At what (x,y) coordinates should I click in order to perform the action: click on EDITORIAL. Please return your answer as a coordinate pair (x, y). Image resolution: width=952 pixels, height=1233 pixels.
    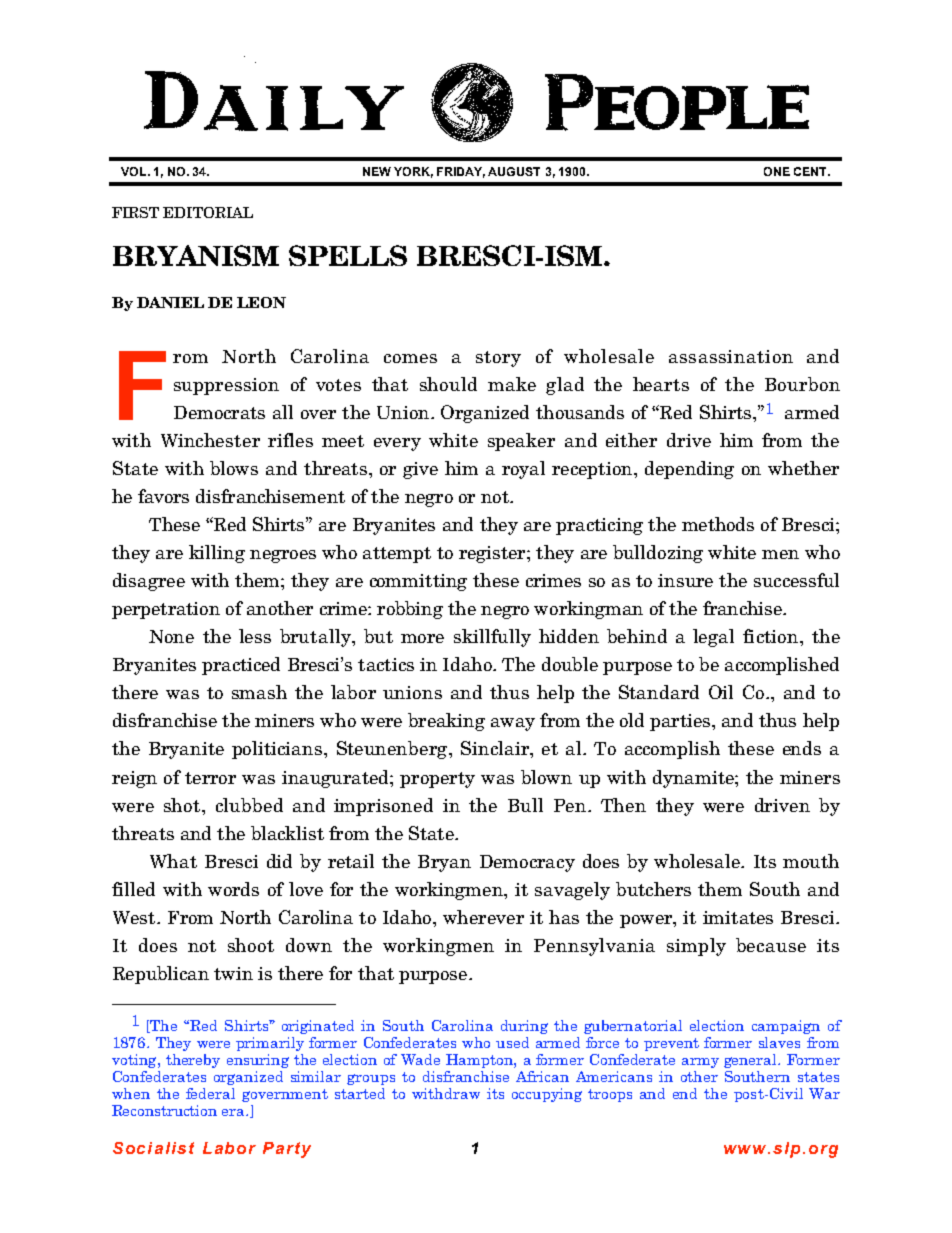
    Looking at the image, I should click on (208, 212).
